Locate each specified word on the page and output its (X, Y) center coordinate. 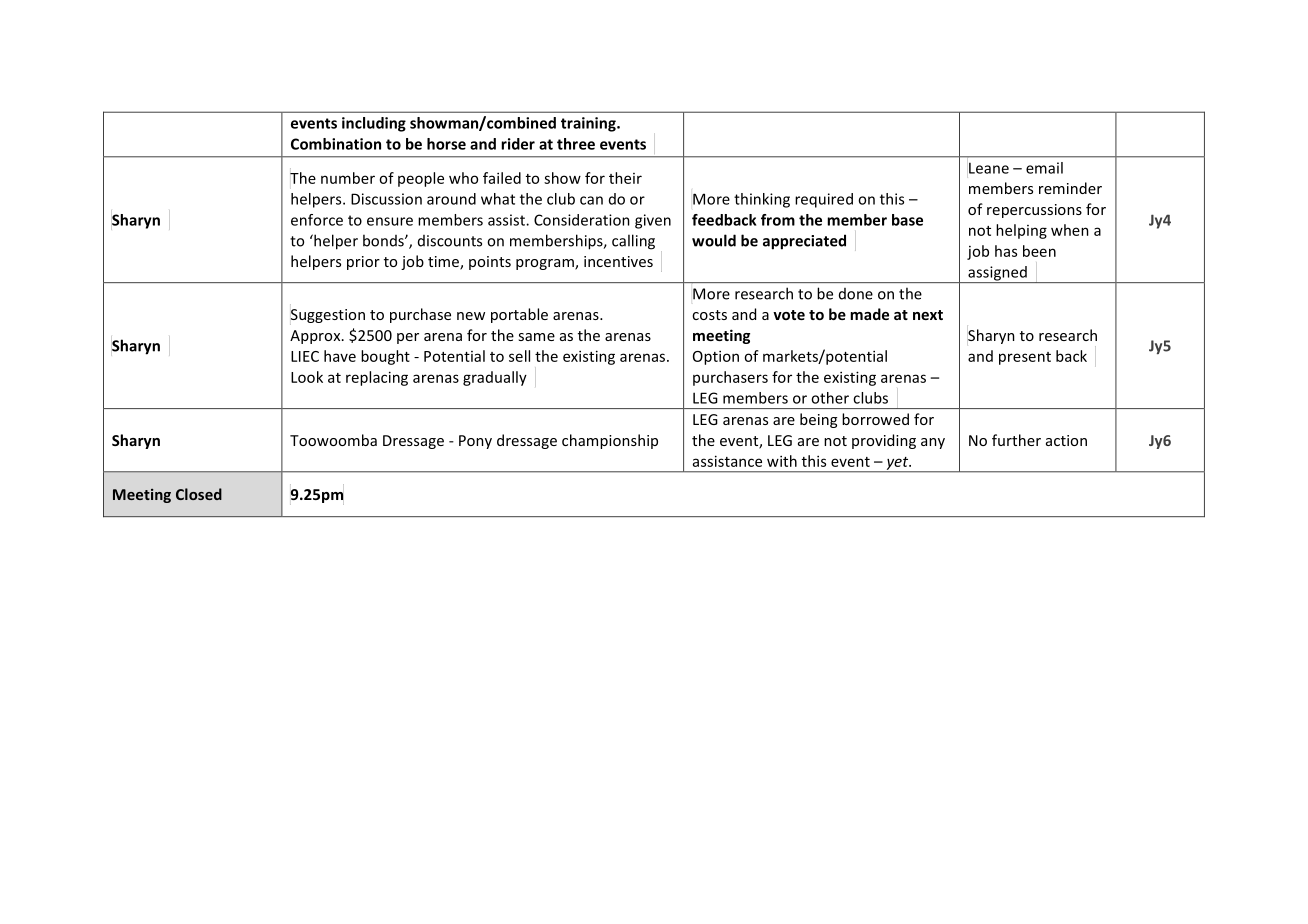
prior (363, 263)
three (576, 144)
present (1025, 358)
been (1039, 251)
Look (307, 377)
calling (633, 242)
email (1044, 168)
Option (716, 357)
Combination (336, 144)
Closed (199, 494)
